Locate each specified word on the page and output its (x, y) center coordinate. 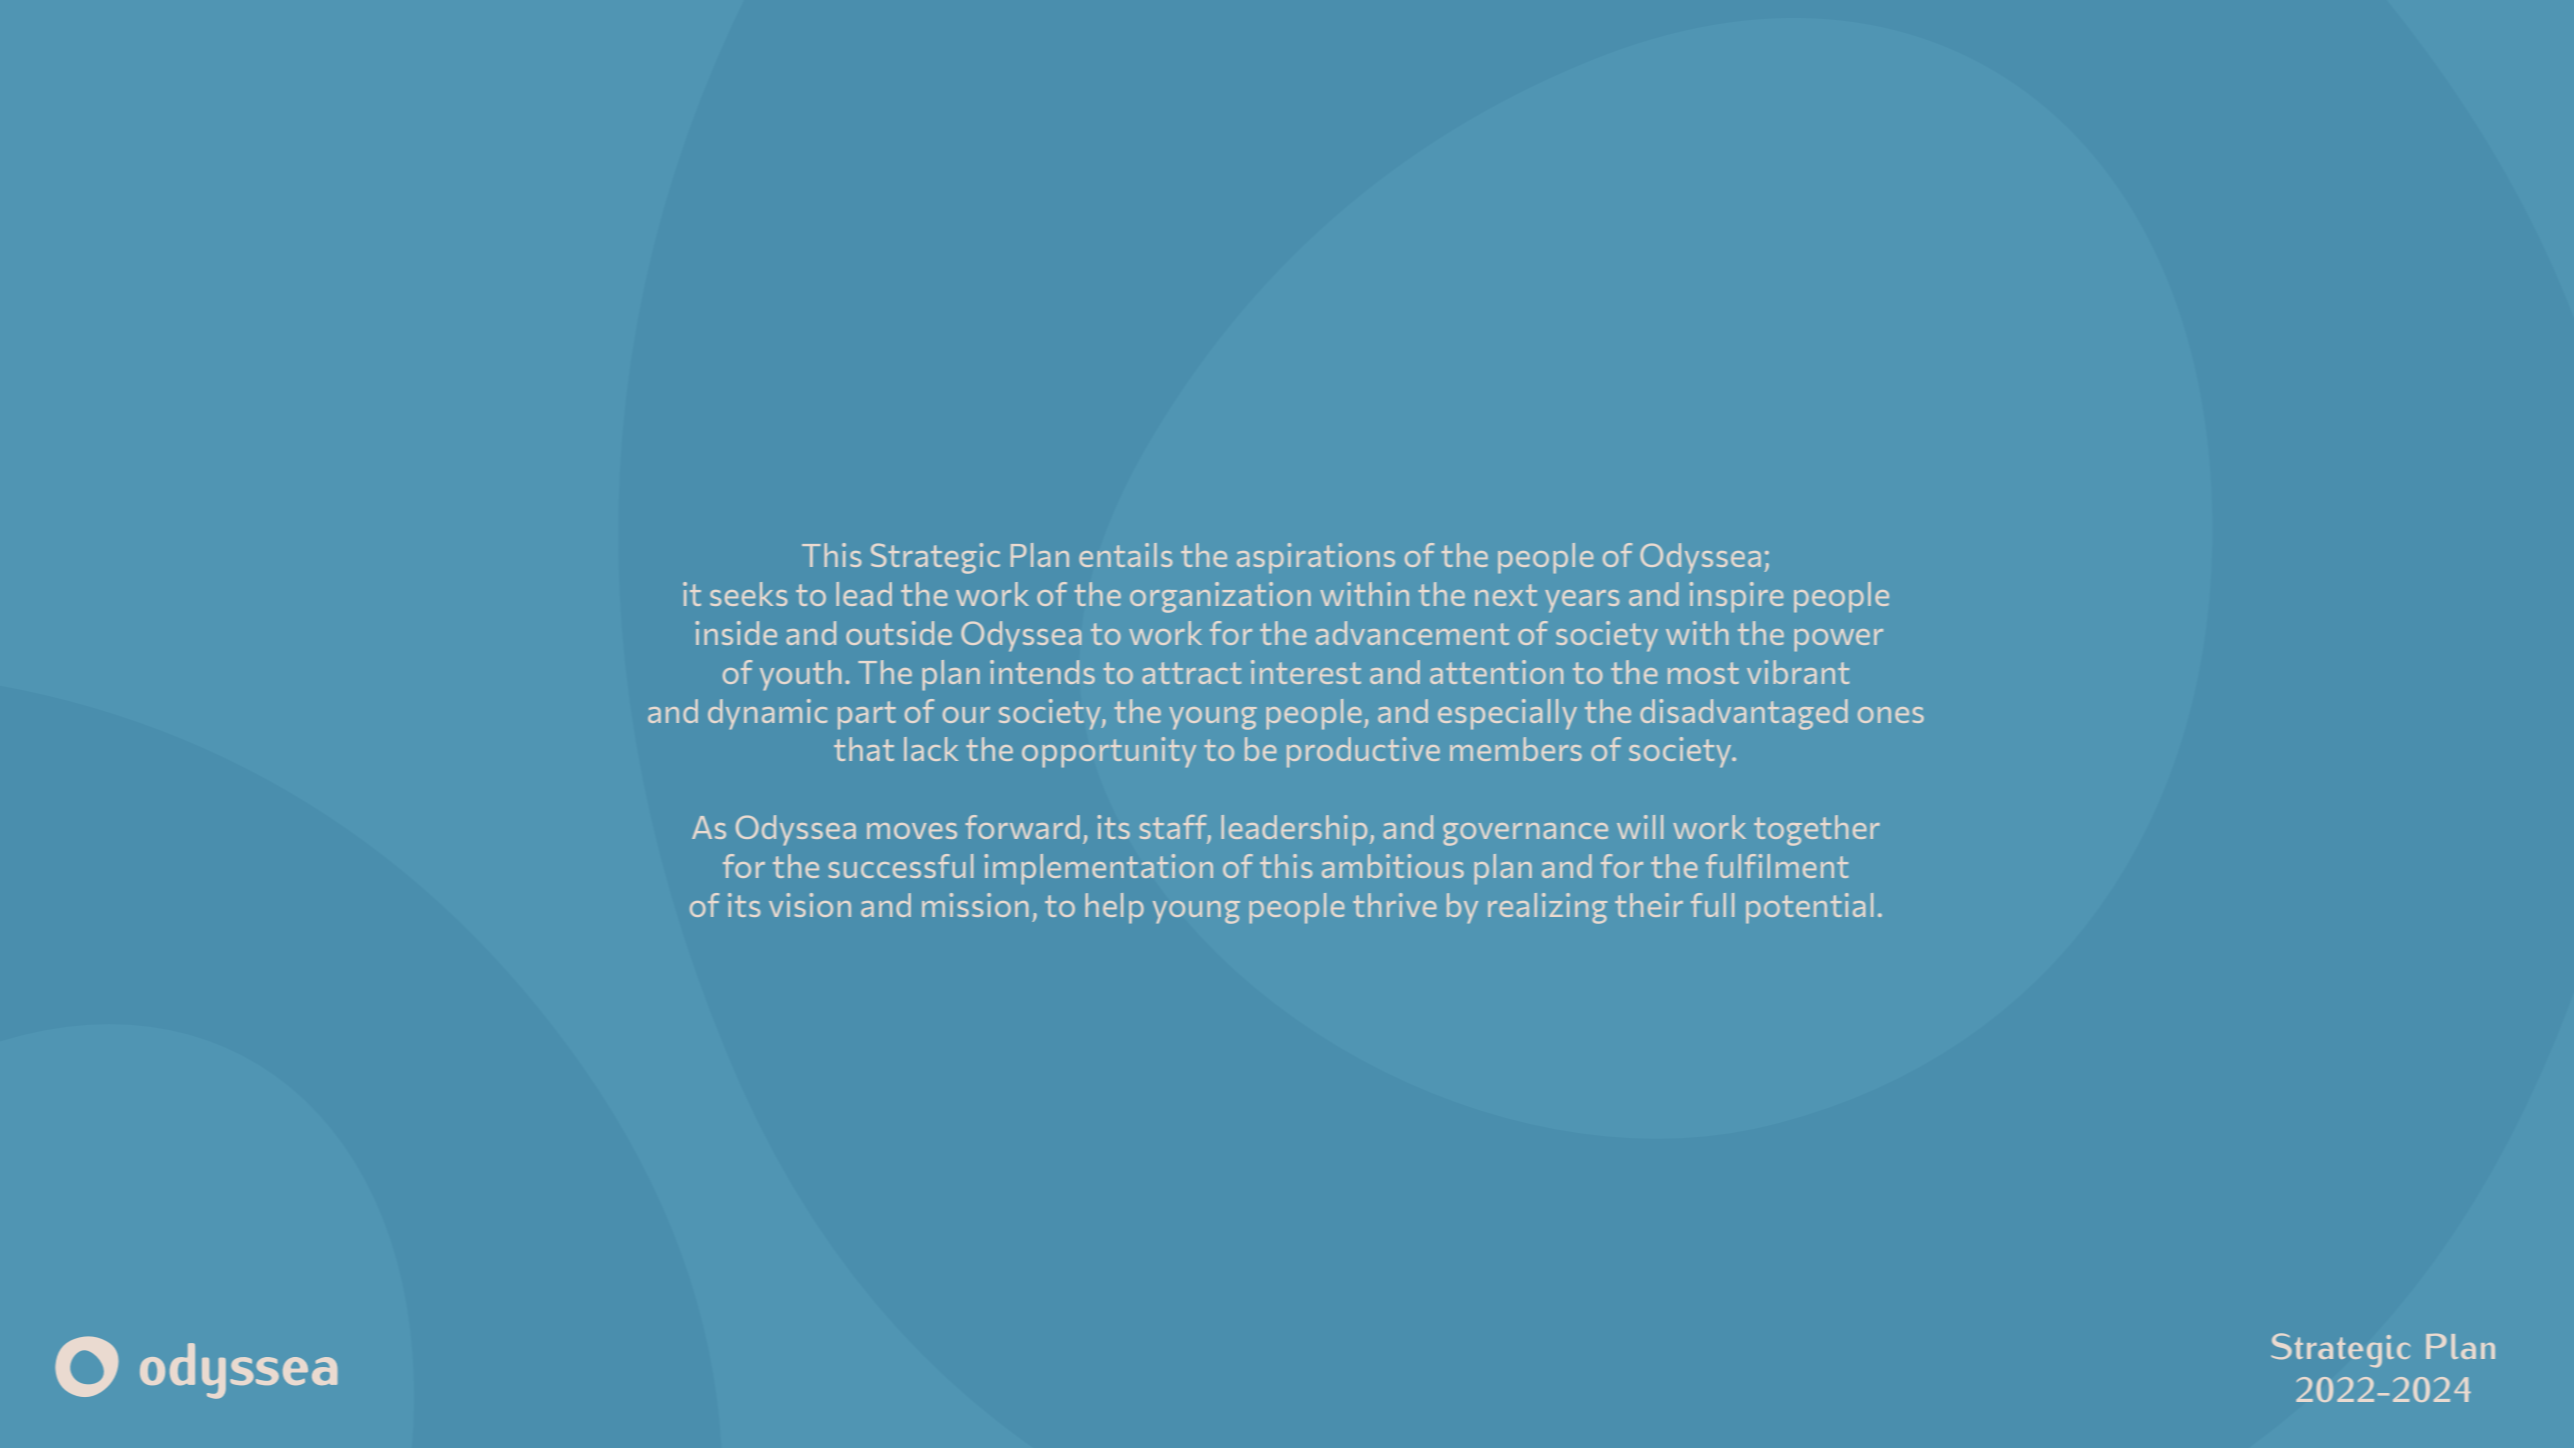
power (1838, 640)
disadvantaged (1744, 714)
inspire (1736, 597)
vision (810, 905)
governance (1525, 834)
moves (912, 831)
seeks (748, 594)
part (867, 715)
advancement (1412, 633)
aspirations (1316, 558)
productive (1363, 752)
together (1817, 830)
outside (899, 633)
